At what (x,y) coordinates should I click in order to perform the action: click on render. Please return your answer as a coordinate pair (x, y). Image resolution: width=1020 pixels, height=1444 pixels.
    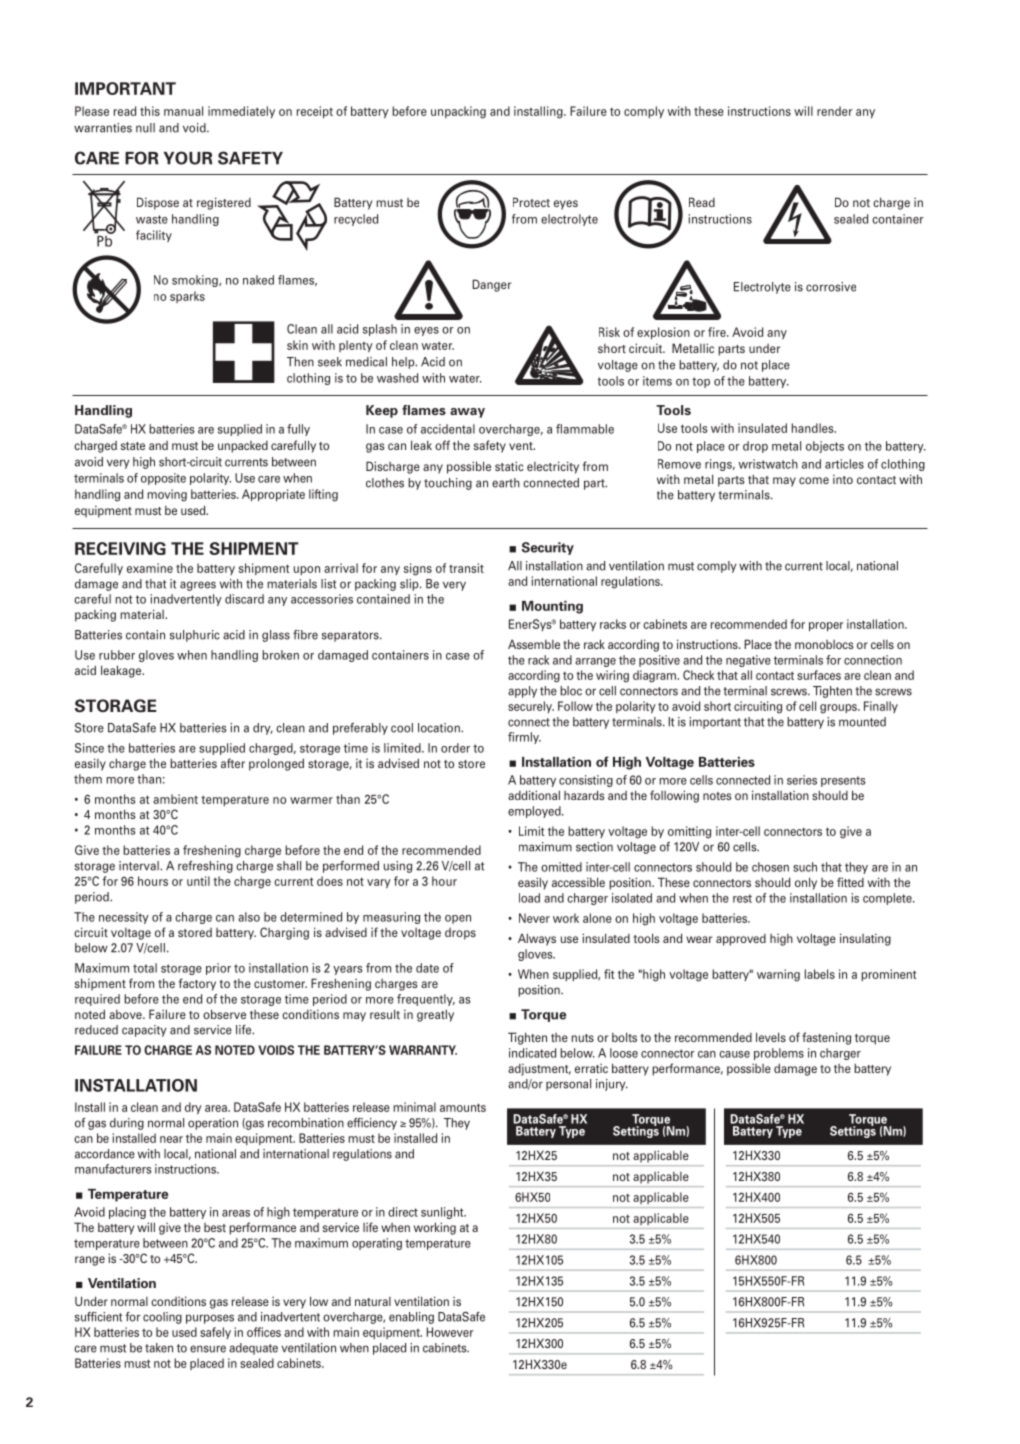
    Looking at the image, I should click on (835, 111).
